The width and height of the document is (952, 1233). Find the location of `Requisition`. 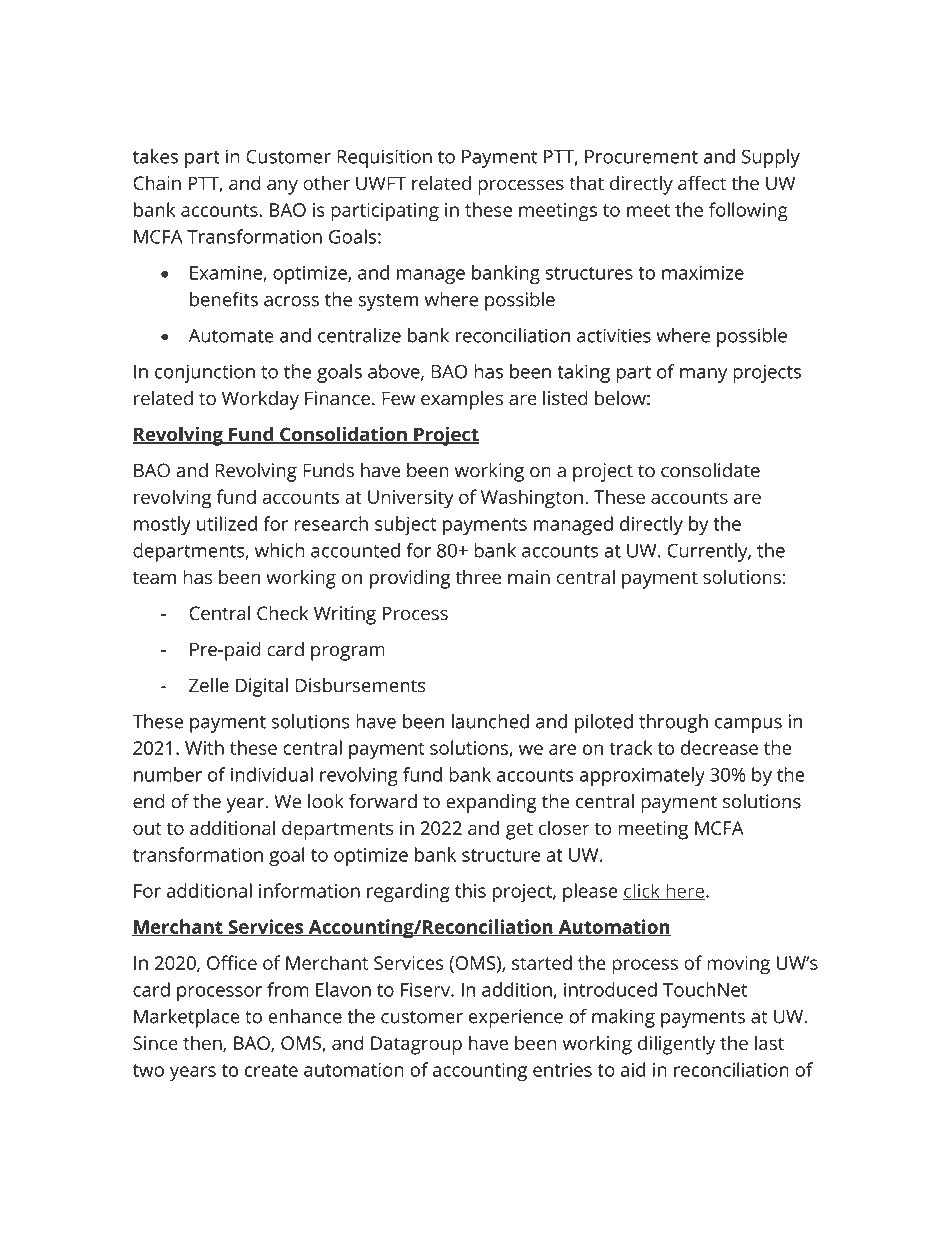

Requisition is located at coordinates (384, 158).
